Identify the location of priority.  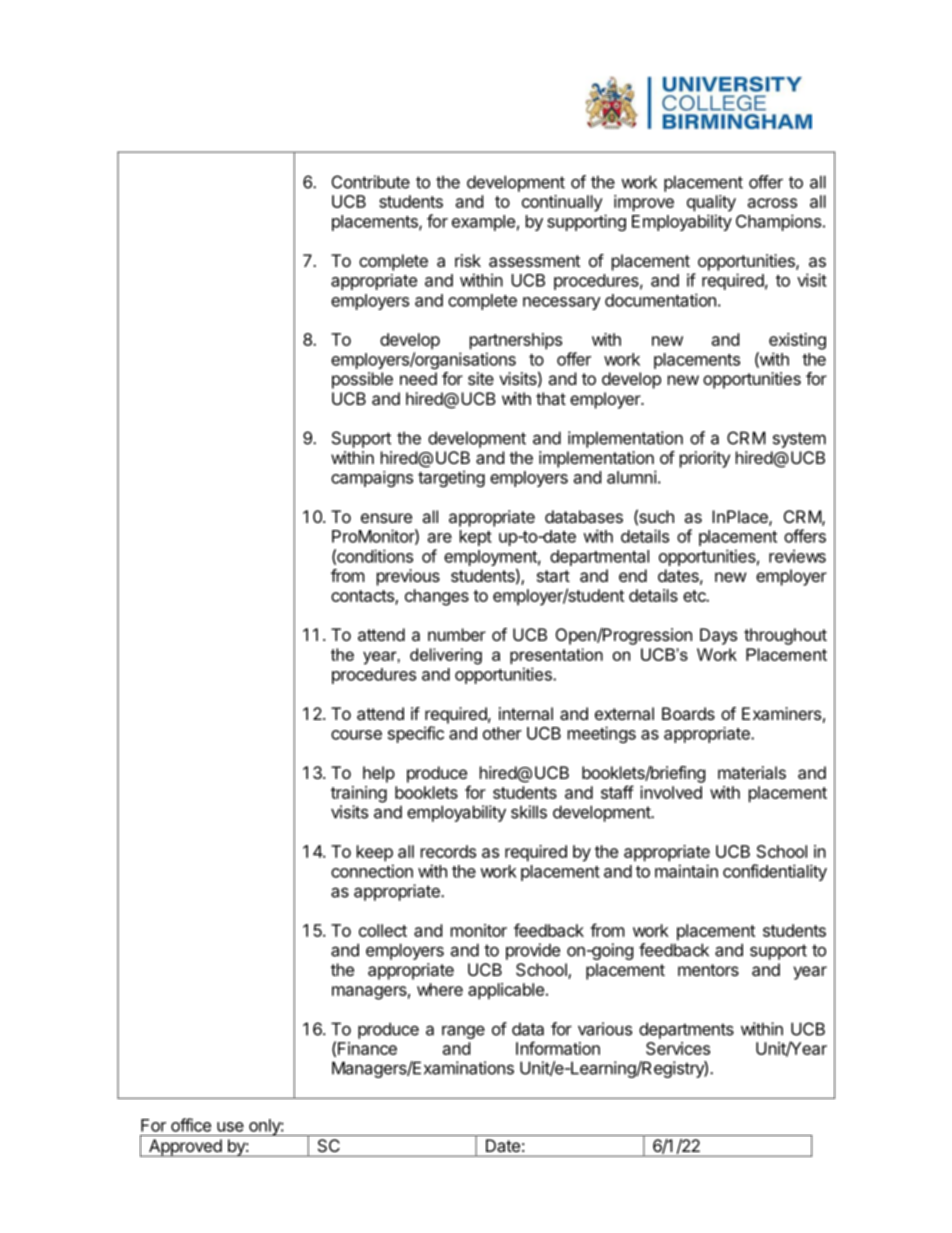
(705, 459).
